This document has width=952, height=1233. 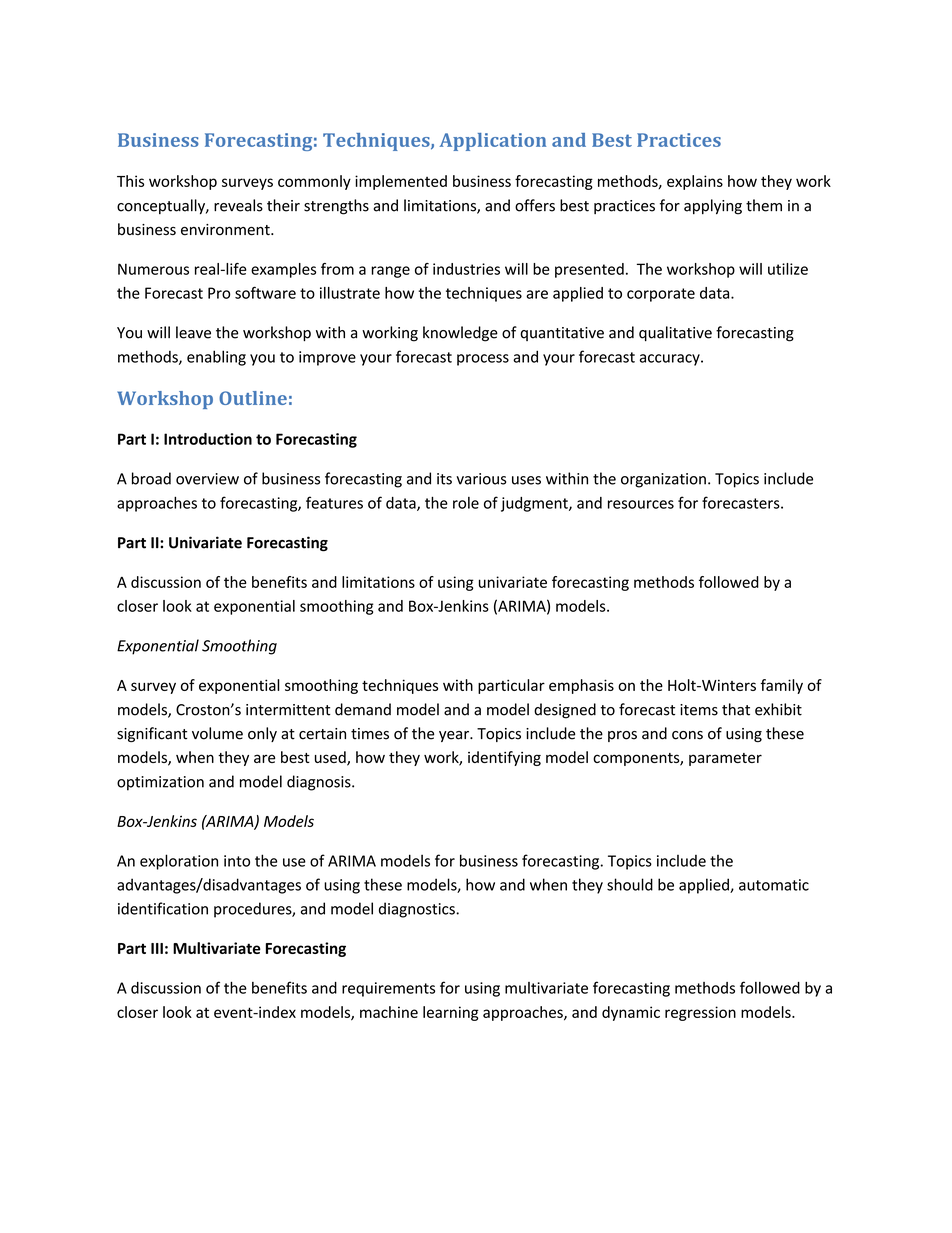 I want to click on explains, so click(x=695, y=182).
